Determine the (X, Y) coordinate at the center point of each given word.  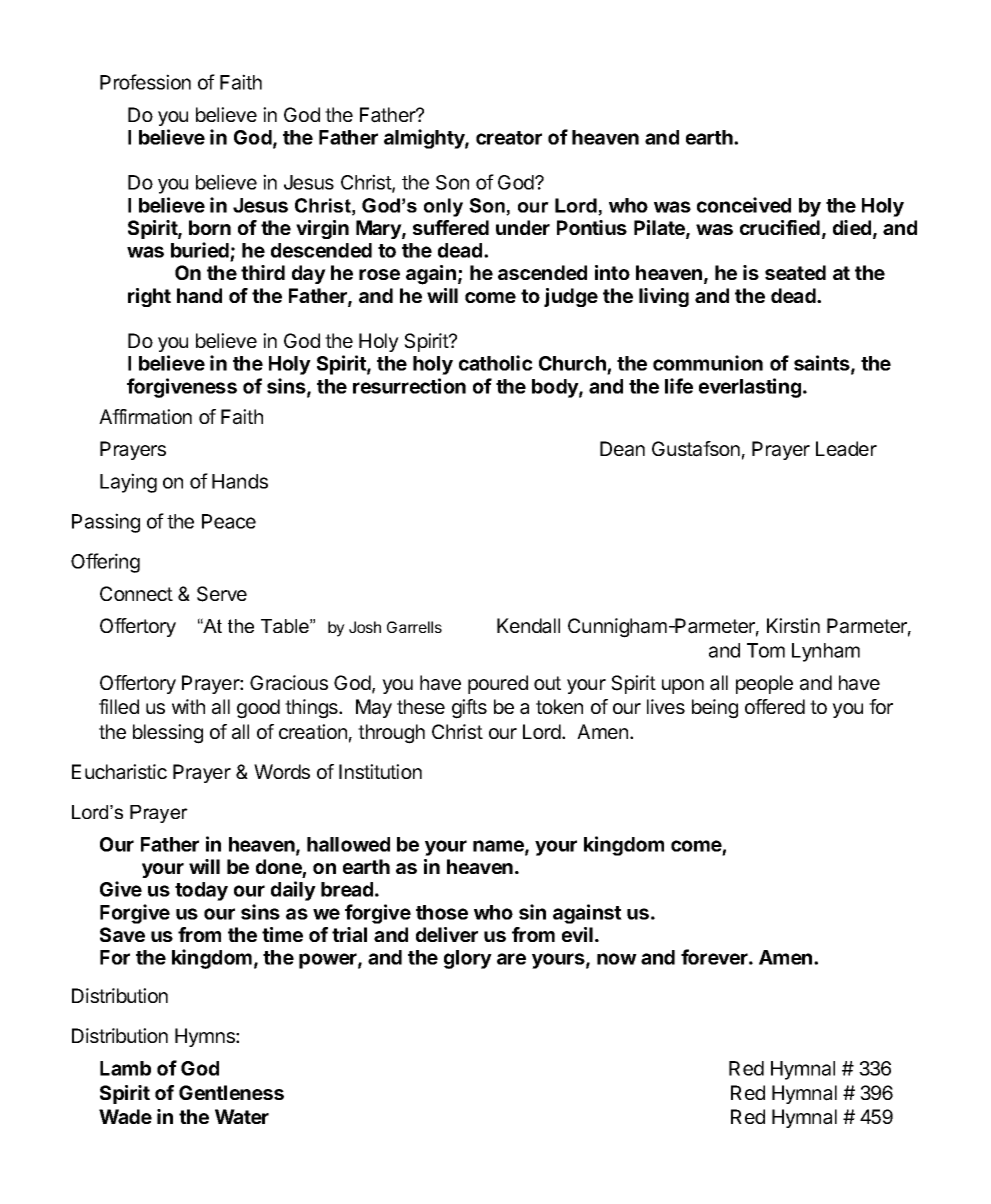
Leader (846, 449)
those (442, 912)
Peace (229, 521)
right (149, 297)
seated (795, 272)
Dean (622, 449)
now (617, 959)
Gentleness (231, 1092)
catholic (496, 363)
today (201, 891)
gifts (469, 709)
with (188, 706)
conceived (744, 205)
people (764, 684)
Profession (145, 82)
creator (509, 138)
